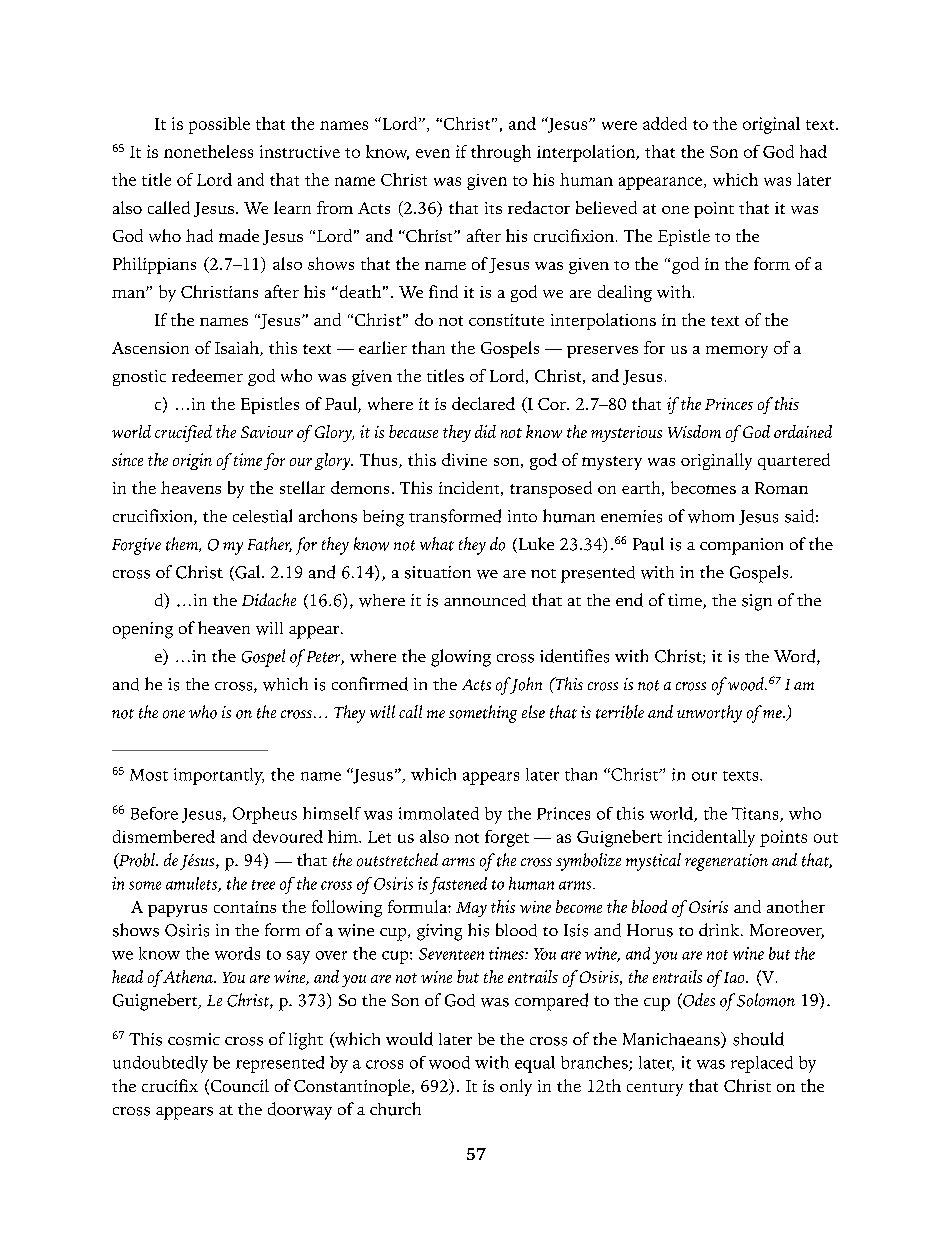 The height and width of the document is (1233, 952). I want to click on through, so click(501, 153).
